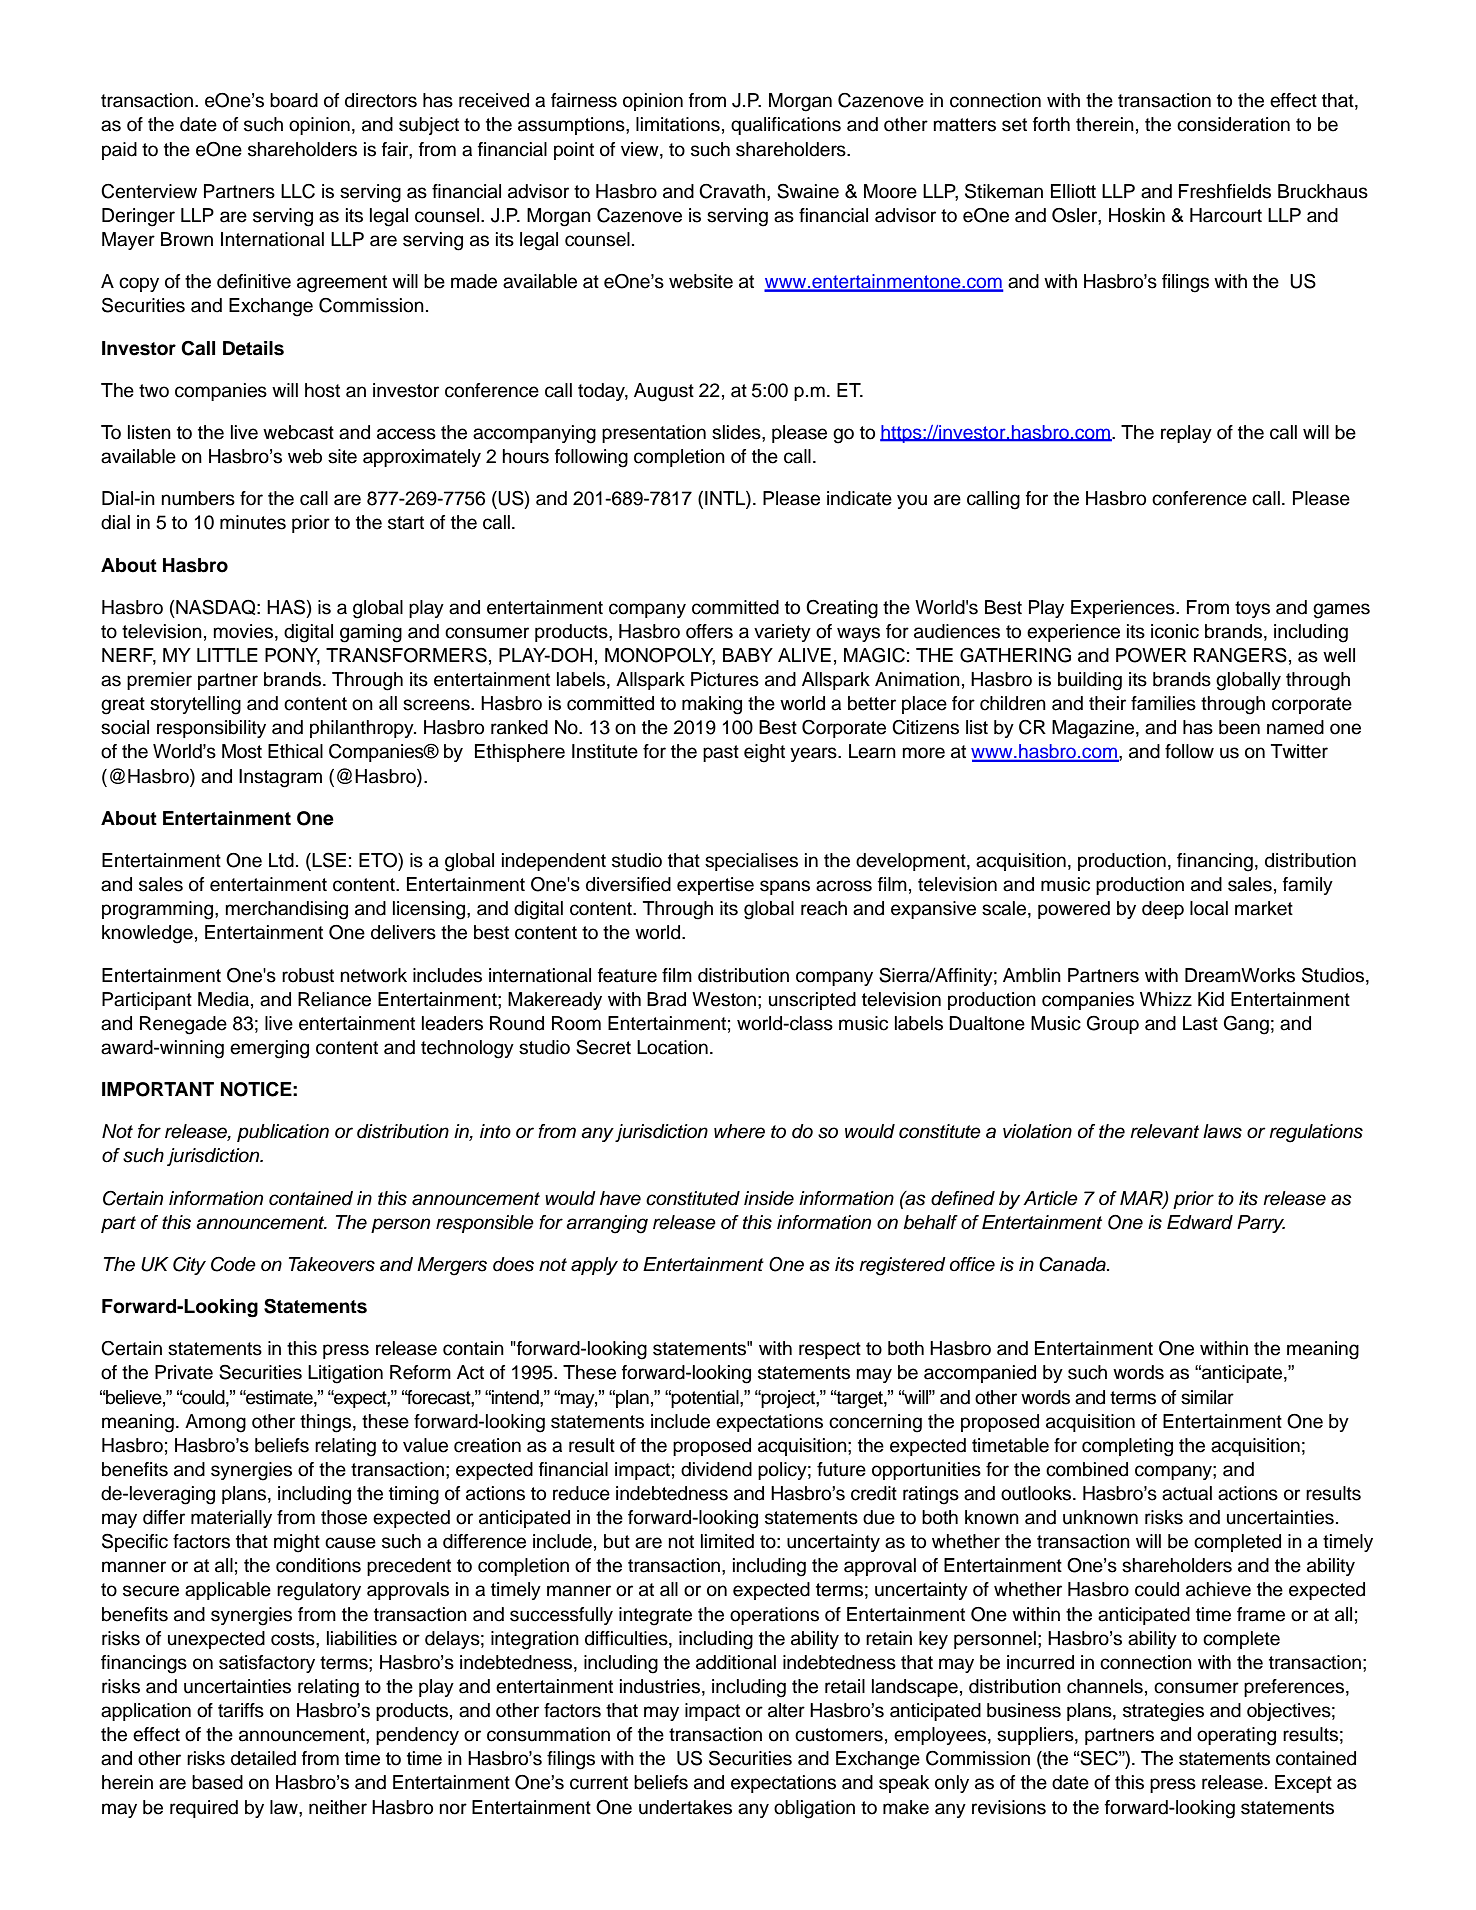  What do you see at coordinates (1236, 1736) in the screenshot?
I see `operating` at bounding box center [1236, 1736].
